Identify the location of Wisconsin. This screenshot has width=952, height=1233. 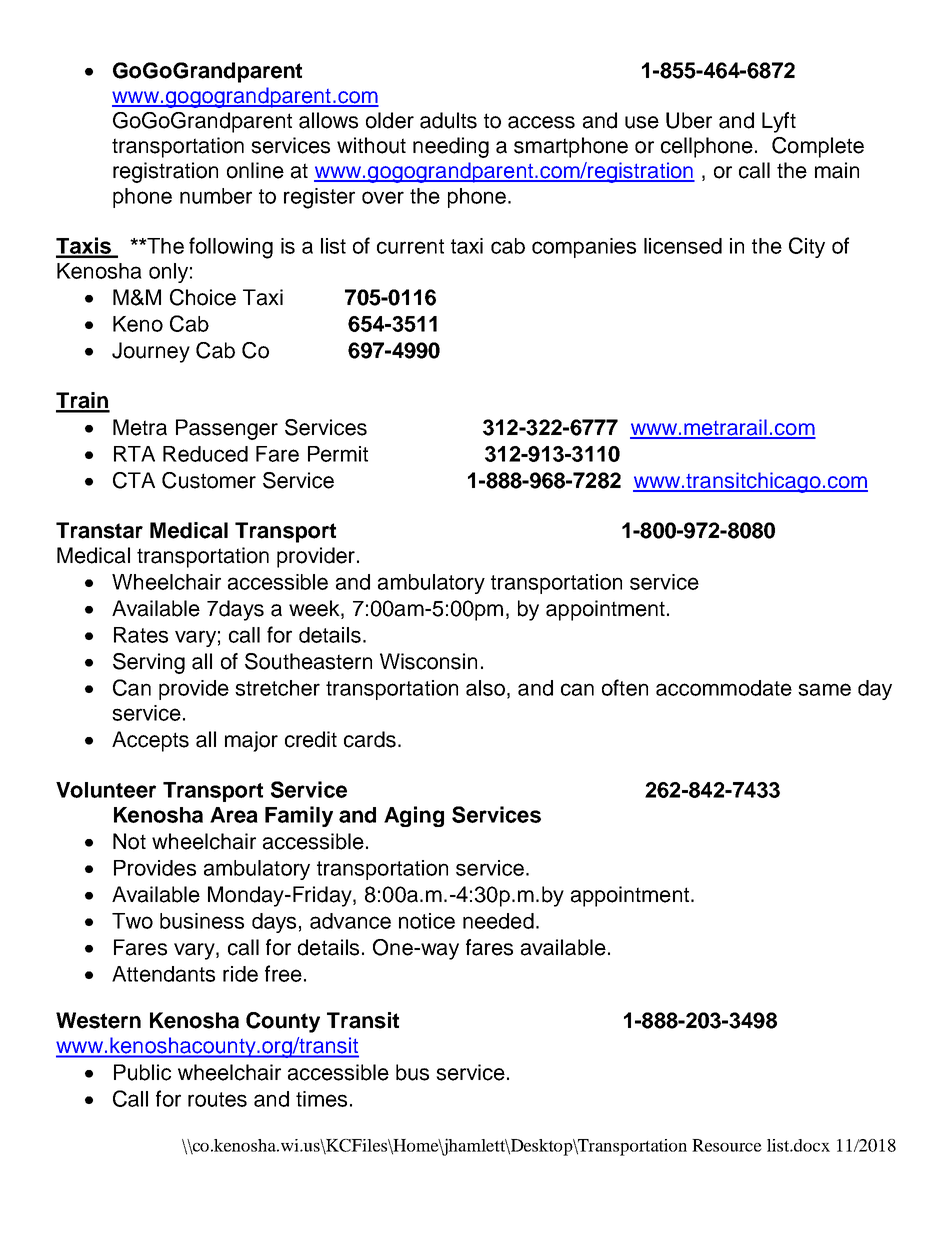
(428, 661).
